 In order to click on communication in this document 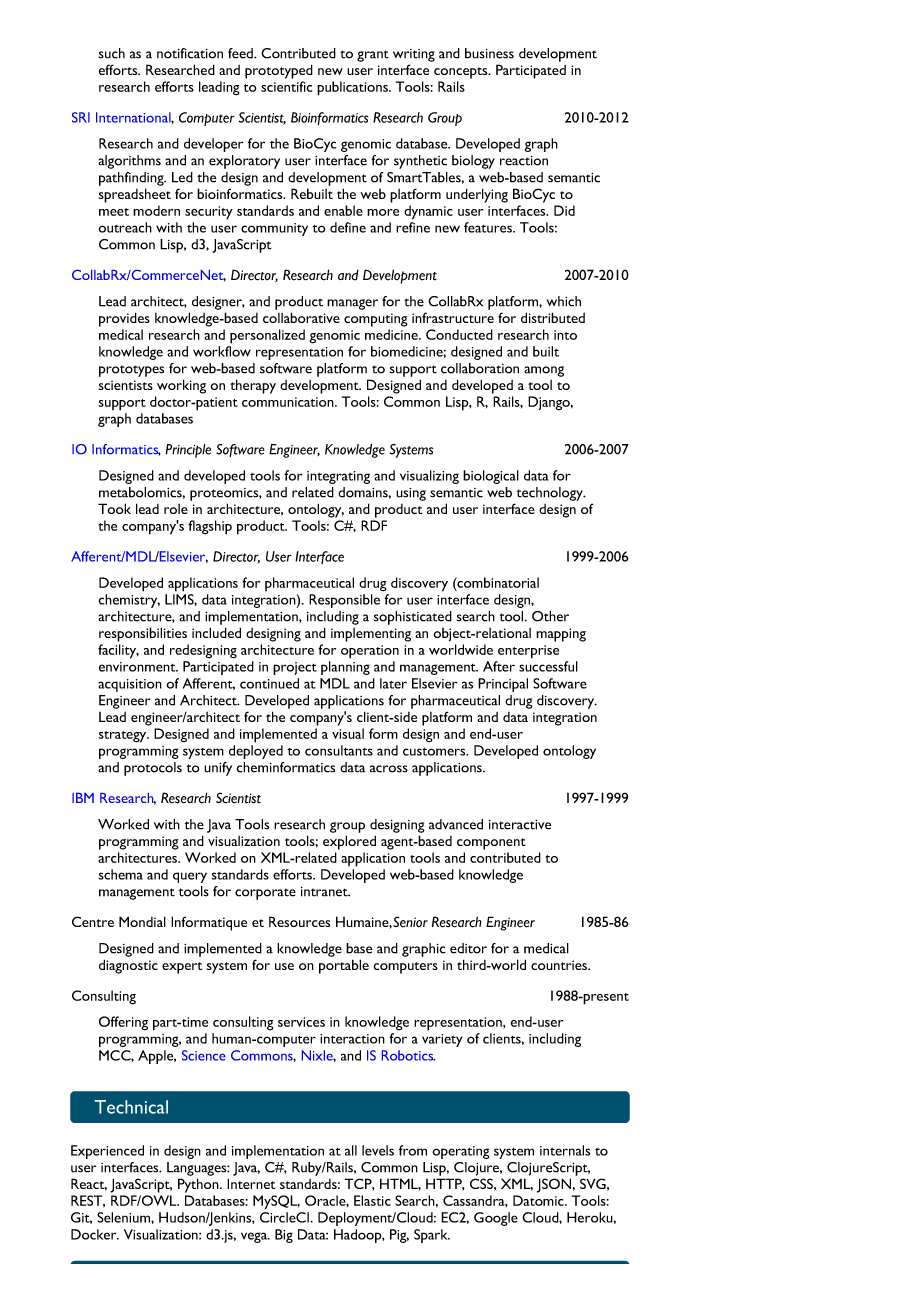, I will do `click(289, 402)`.
